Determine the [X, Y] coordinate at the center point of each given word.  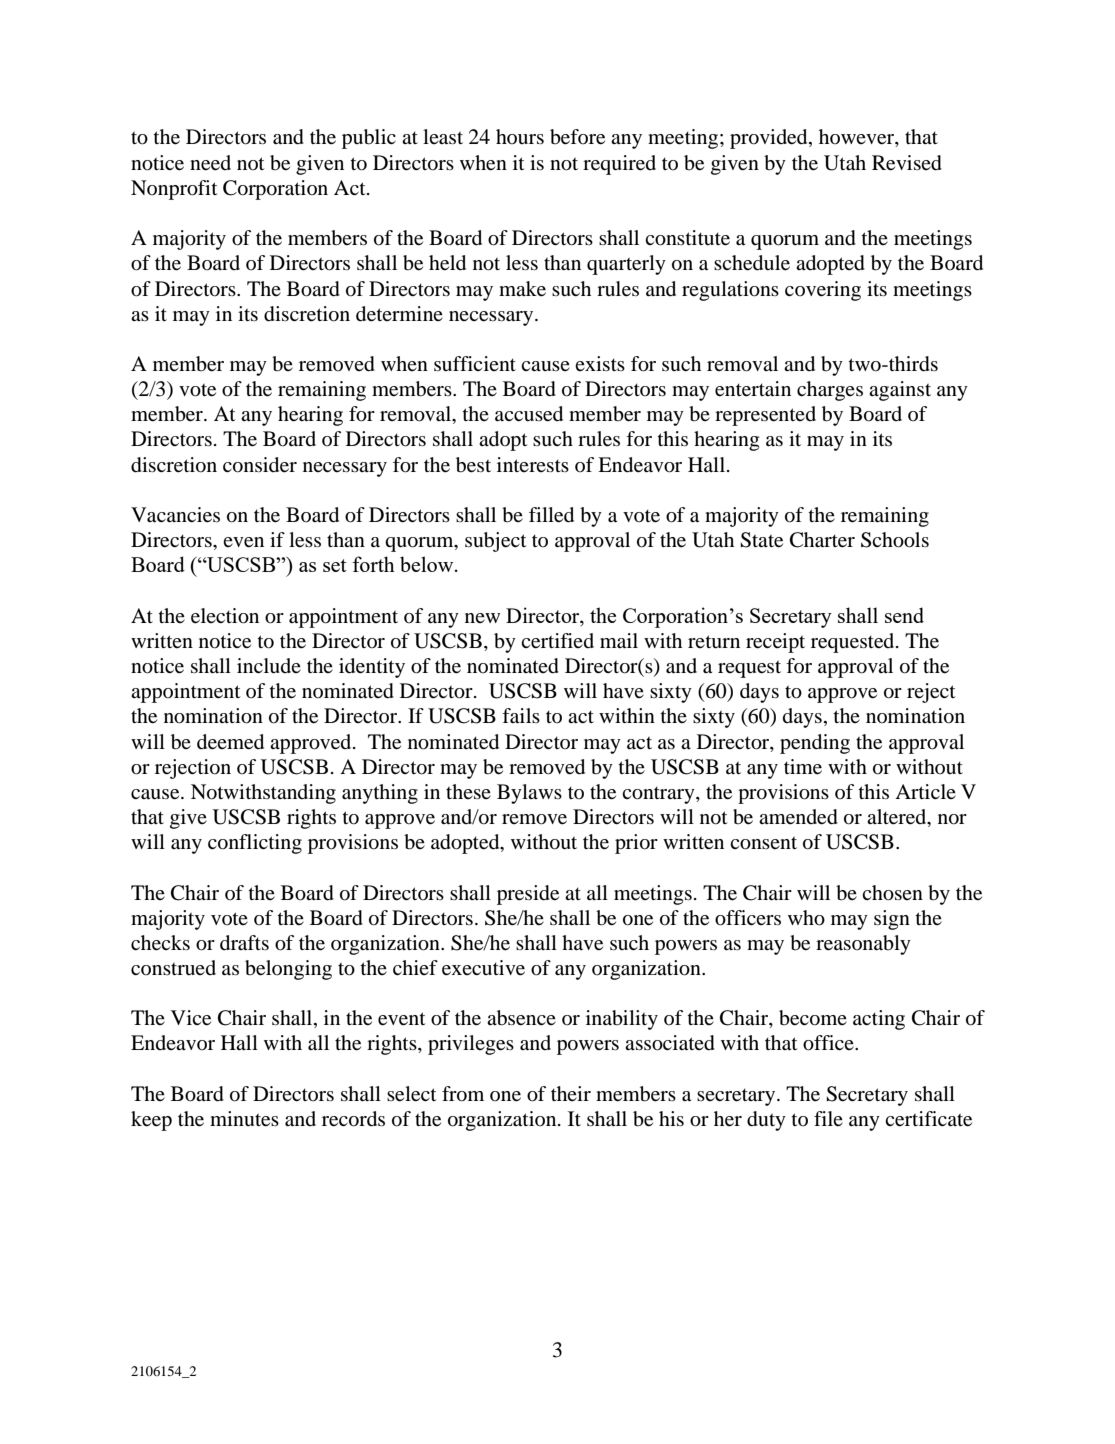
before [577, 137]
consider [260, 465]
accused [529, 414]
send [904, 615]
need [210, 163]
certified [557, 641]
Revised [907, 163]
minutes [244, 1119]
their [571, 1093]
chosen [892, 893]
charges [830, 391]
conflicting [255, 844]
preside [528, 895]
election [225, 616]
